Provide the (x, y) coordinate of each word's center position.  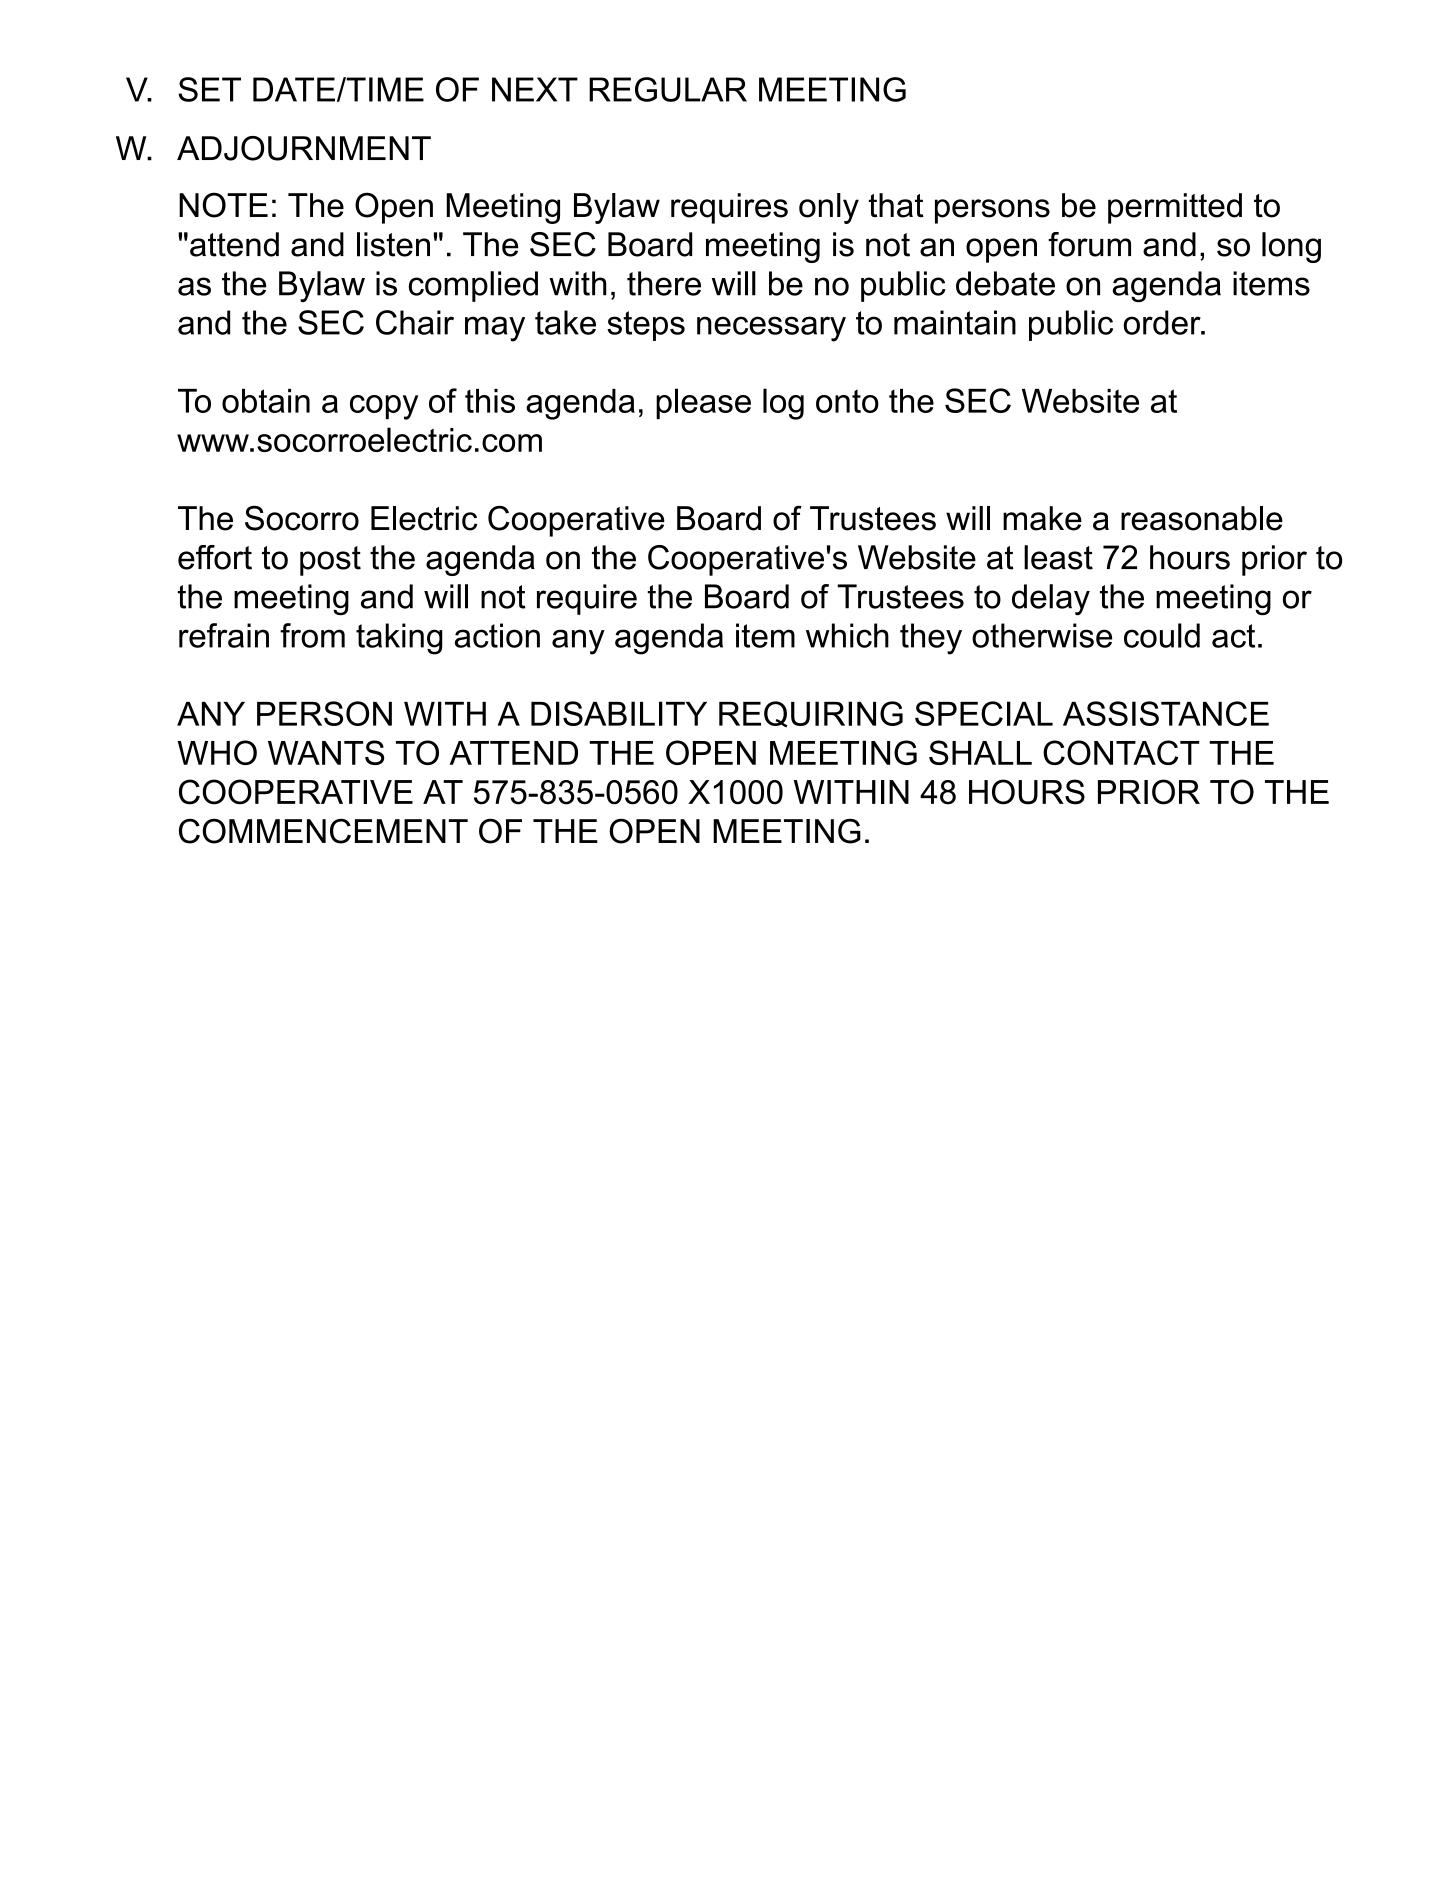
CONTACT (1121, 752)
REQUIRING (811, 714)
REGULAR (668, 89)
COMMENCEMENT (323, 831)
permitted (1175, 208)
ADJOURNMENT (304, 148)
